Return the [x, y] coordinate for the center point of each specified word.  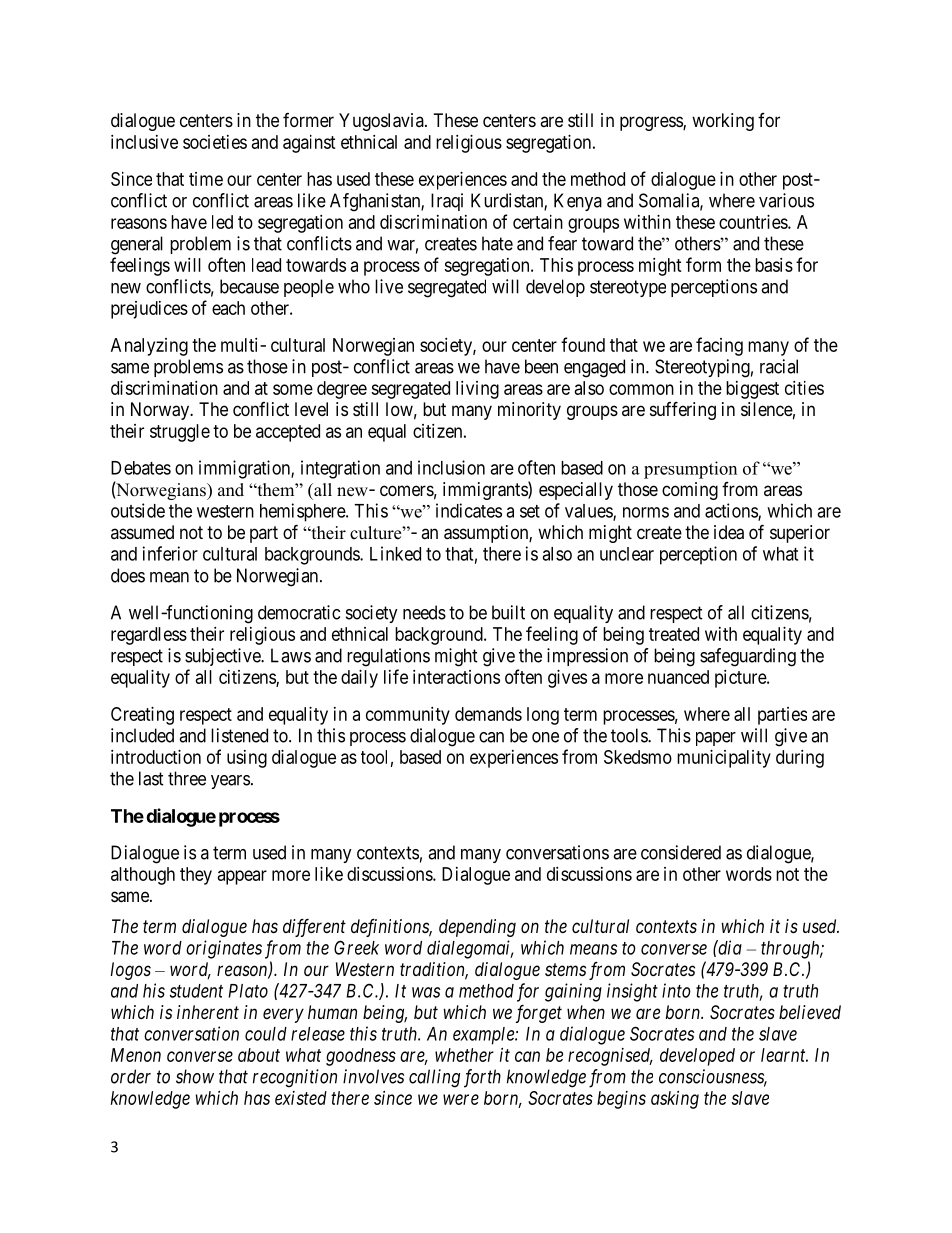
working [723, 122]
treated [674, 634]
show [195, 1076]
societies [215, 142]
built [508, 612]
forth [482, 1078]
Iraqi [447, 202]
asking [675, 1100]
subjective [223, 657]
